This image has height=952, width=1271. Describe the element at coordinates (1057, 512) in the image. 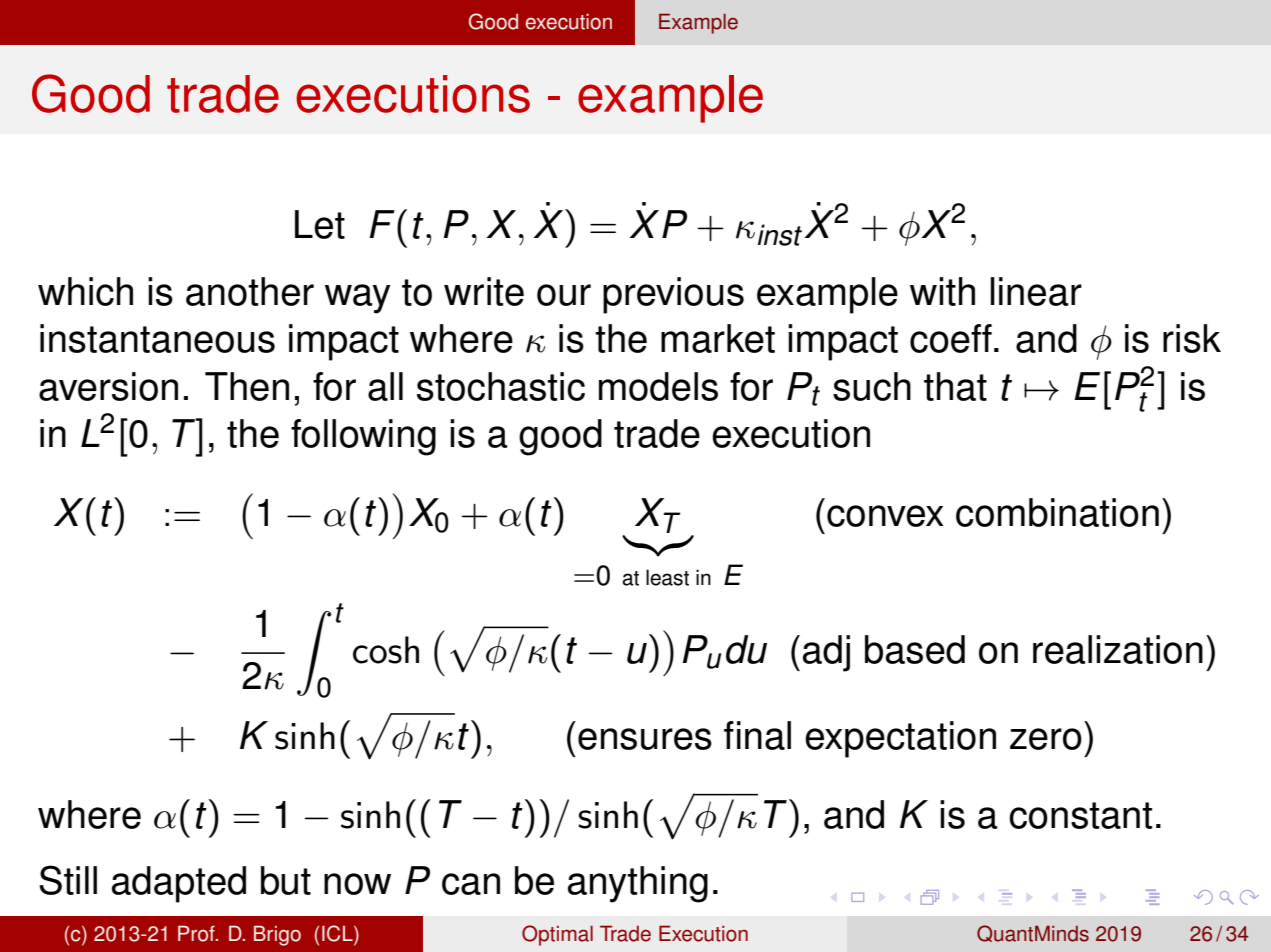

I see `combination` at that location.
